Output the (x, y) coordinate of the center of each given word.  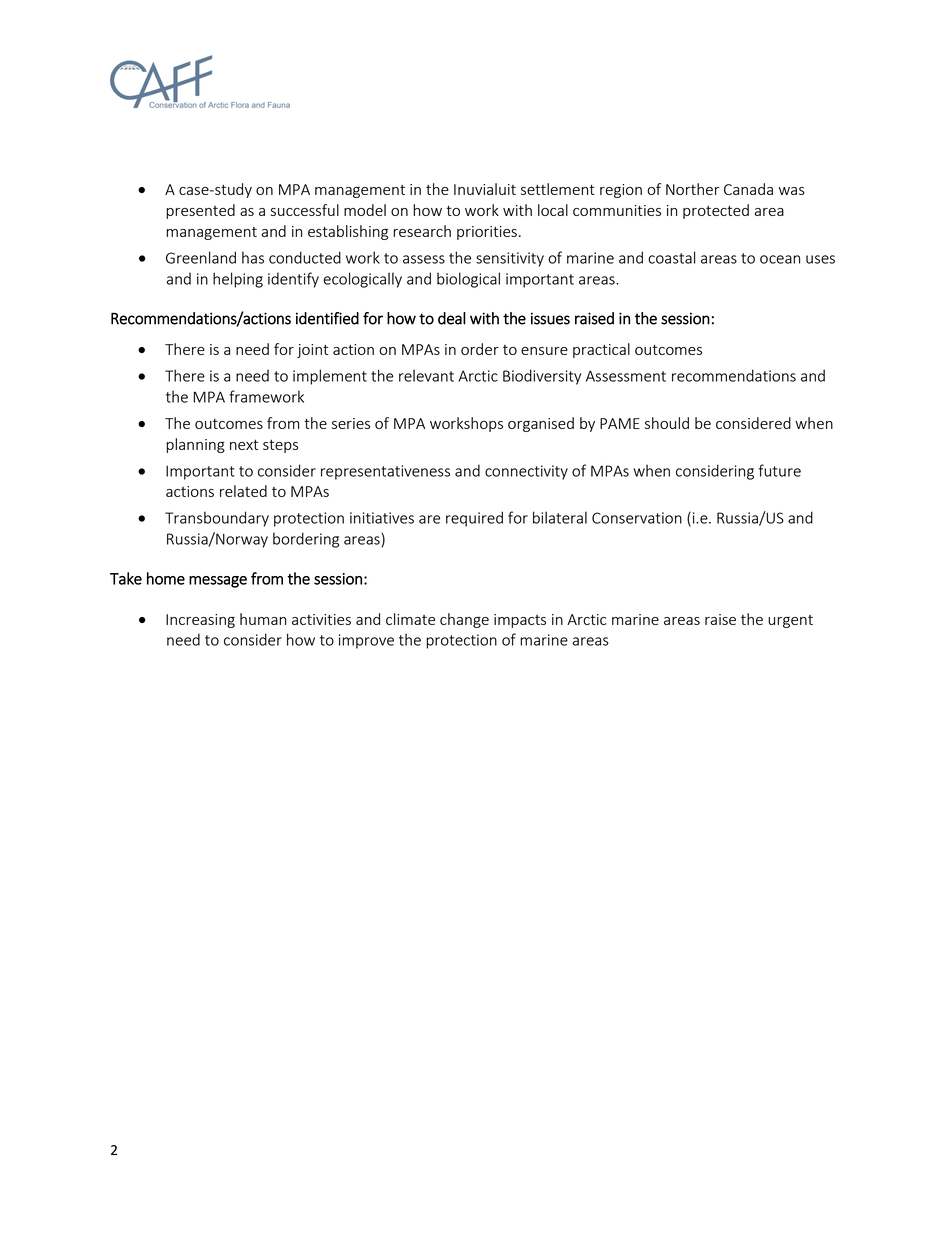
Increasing (200, 621)
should (667, 423)
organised (541, 424)
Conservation (637, 518)
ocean (780, 259)
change (464, 620)
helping (238, 280)
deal (452, 318)
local (553, 210)
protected (716, 211)
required (474, 519)
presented (200, 211)
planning (195, 445)
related (243, 491)
